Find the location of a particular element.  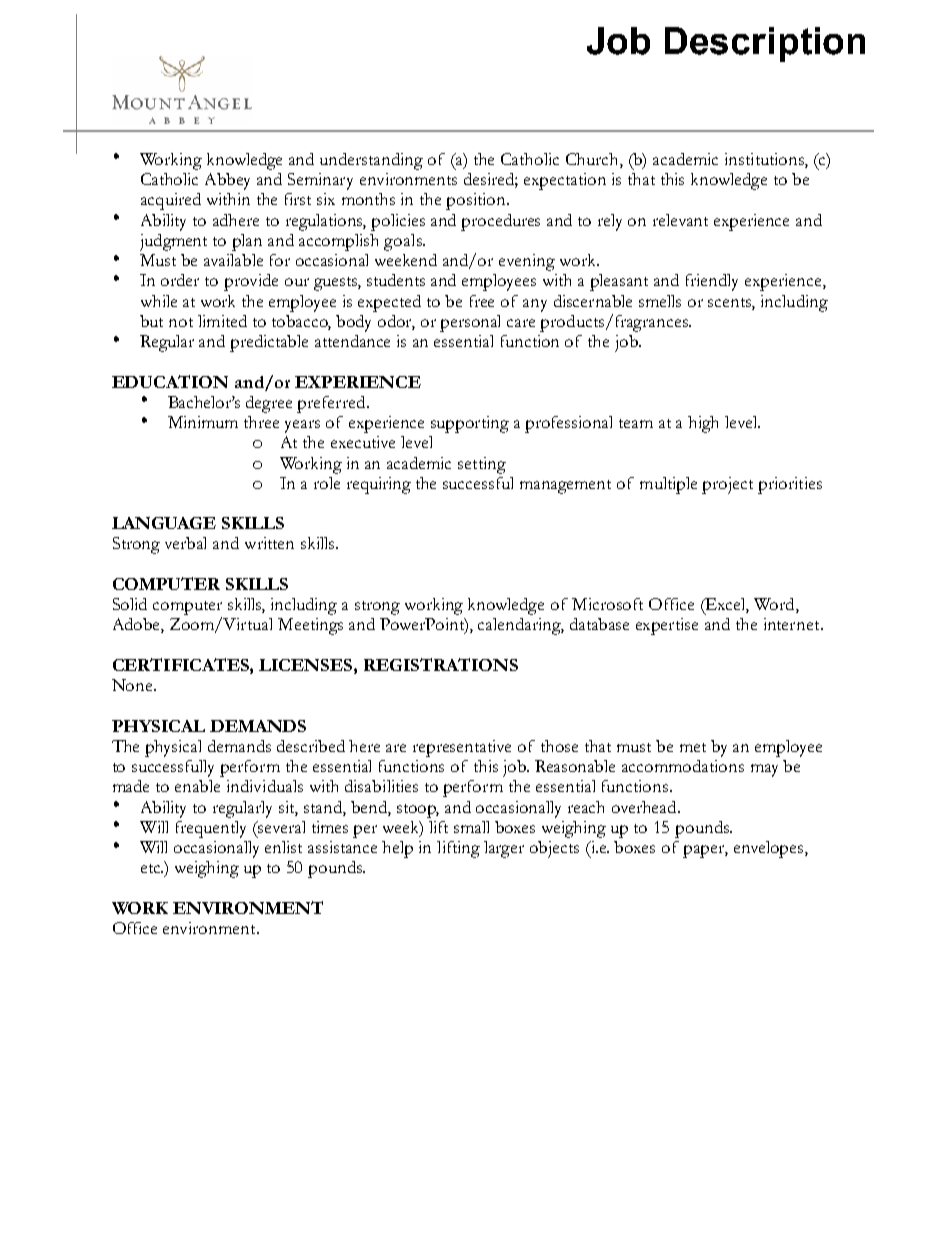

frequently is located at coordinates (211, 829).
